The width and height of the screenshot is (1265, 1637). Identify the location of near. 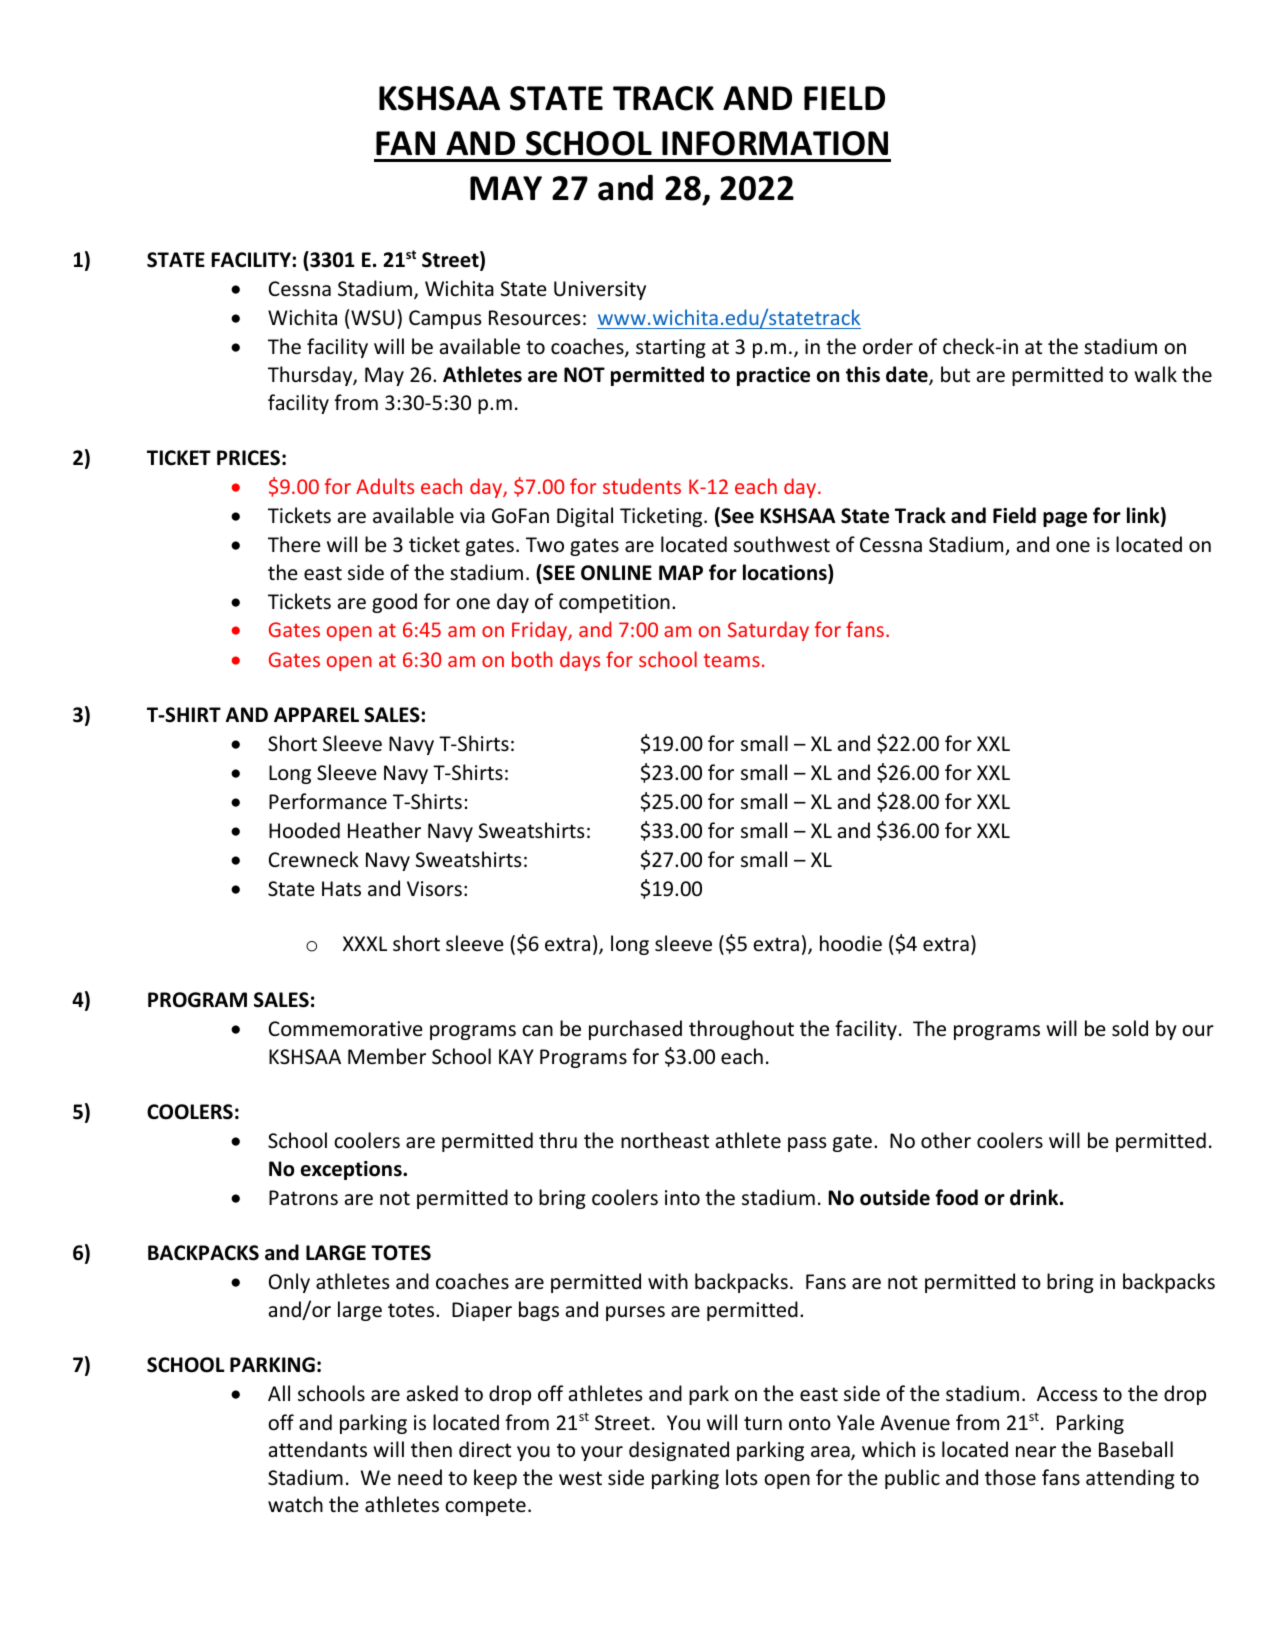
(1036, 1452).
